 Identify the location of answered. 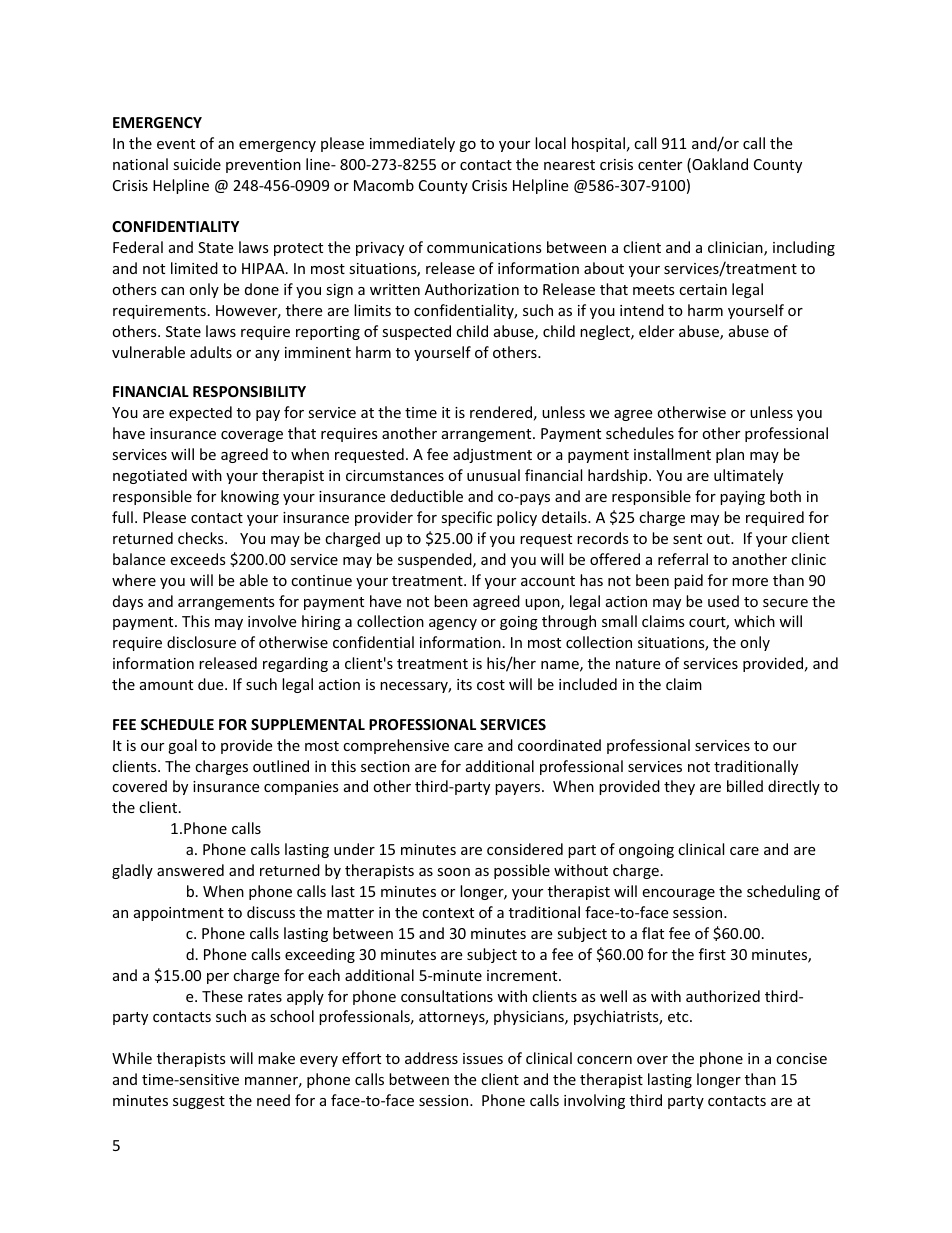
(190, 870).
